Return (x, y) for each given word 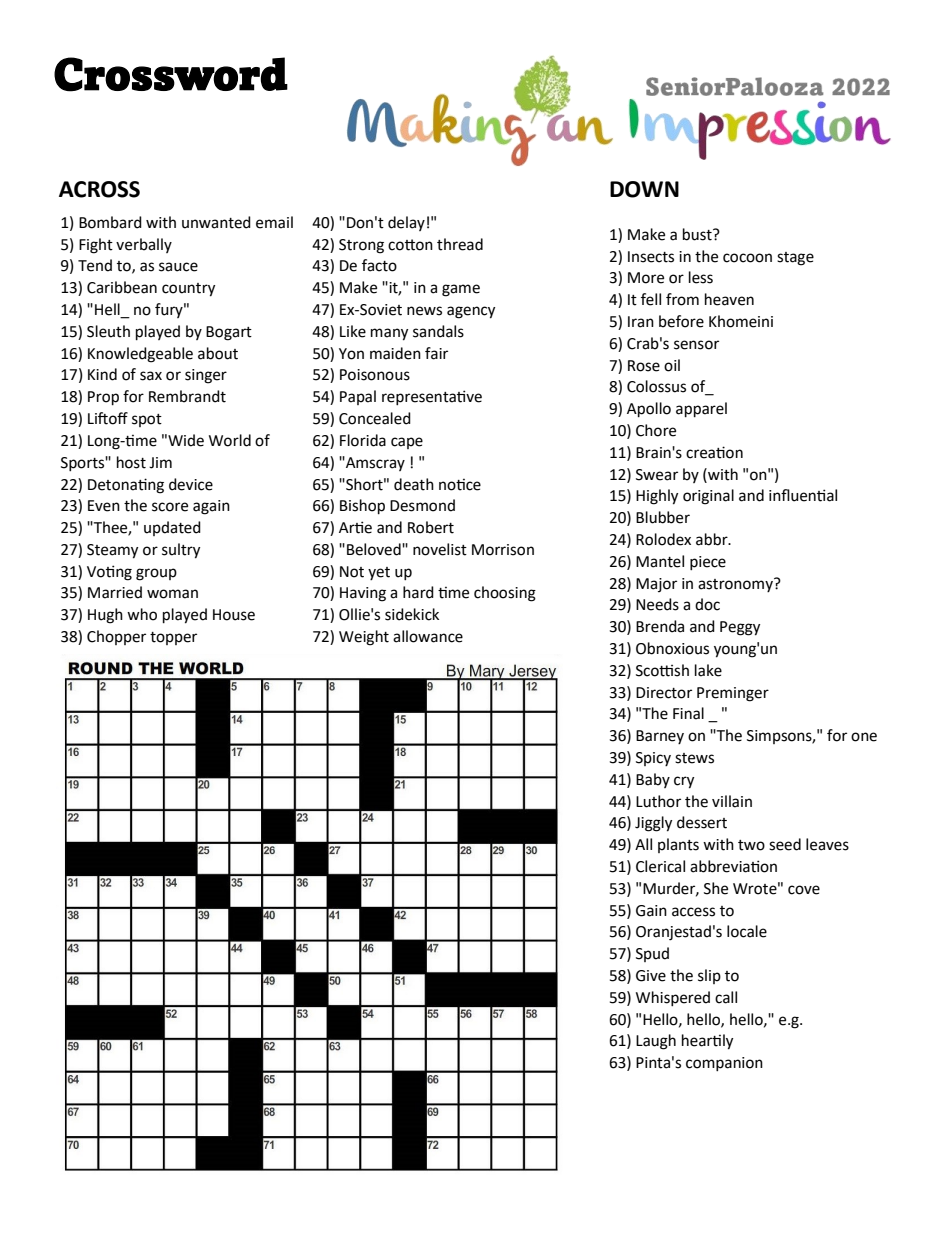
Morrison (503, 550)
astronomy (736, 585)
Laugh (656, 1042)
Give (651, 976)
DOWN (644, 189)
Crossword (171, 74)
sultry (181, 551)
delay (406, 223)
